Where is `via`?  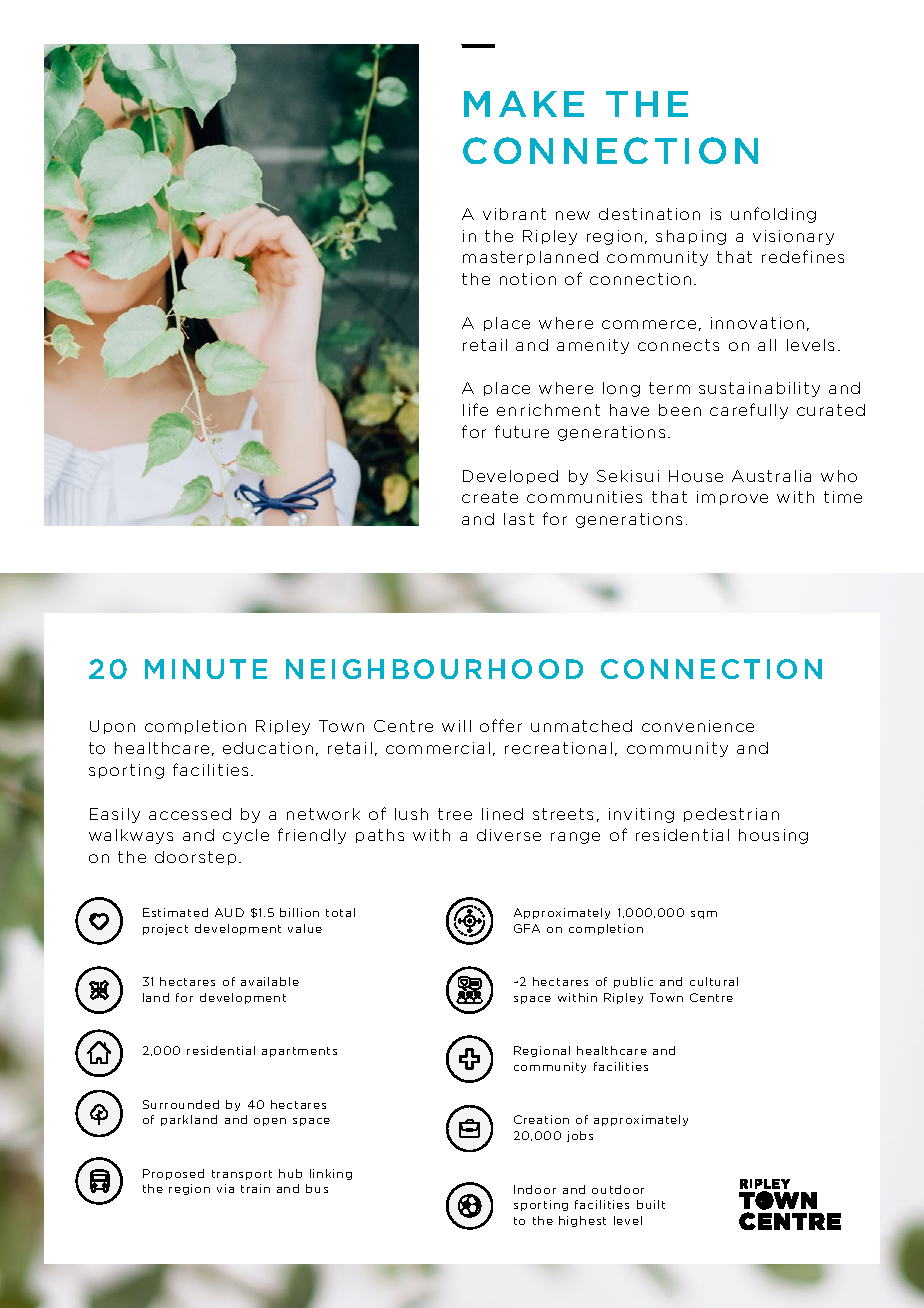
via is located at coordinates (225, 1188).
